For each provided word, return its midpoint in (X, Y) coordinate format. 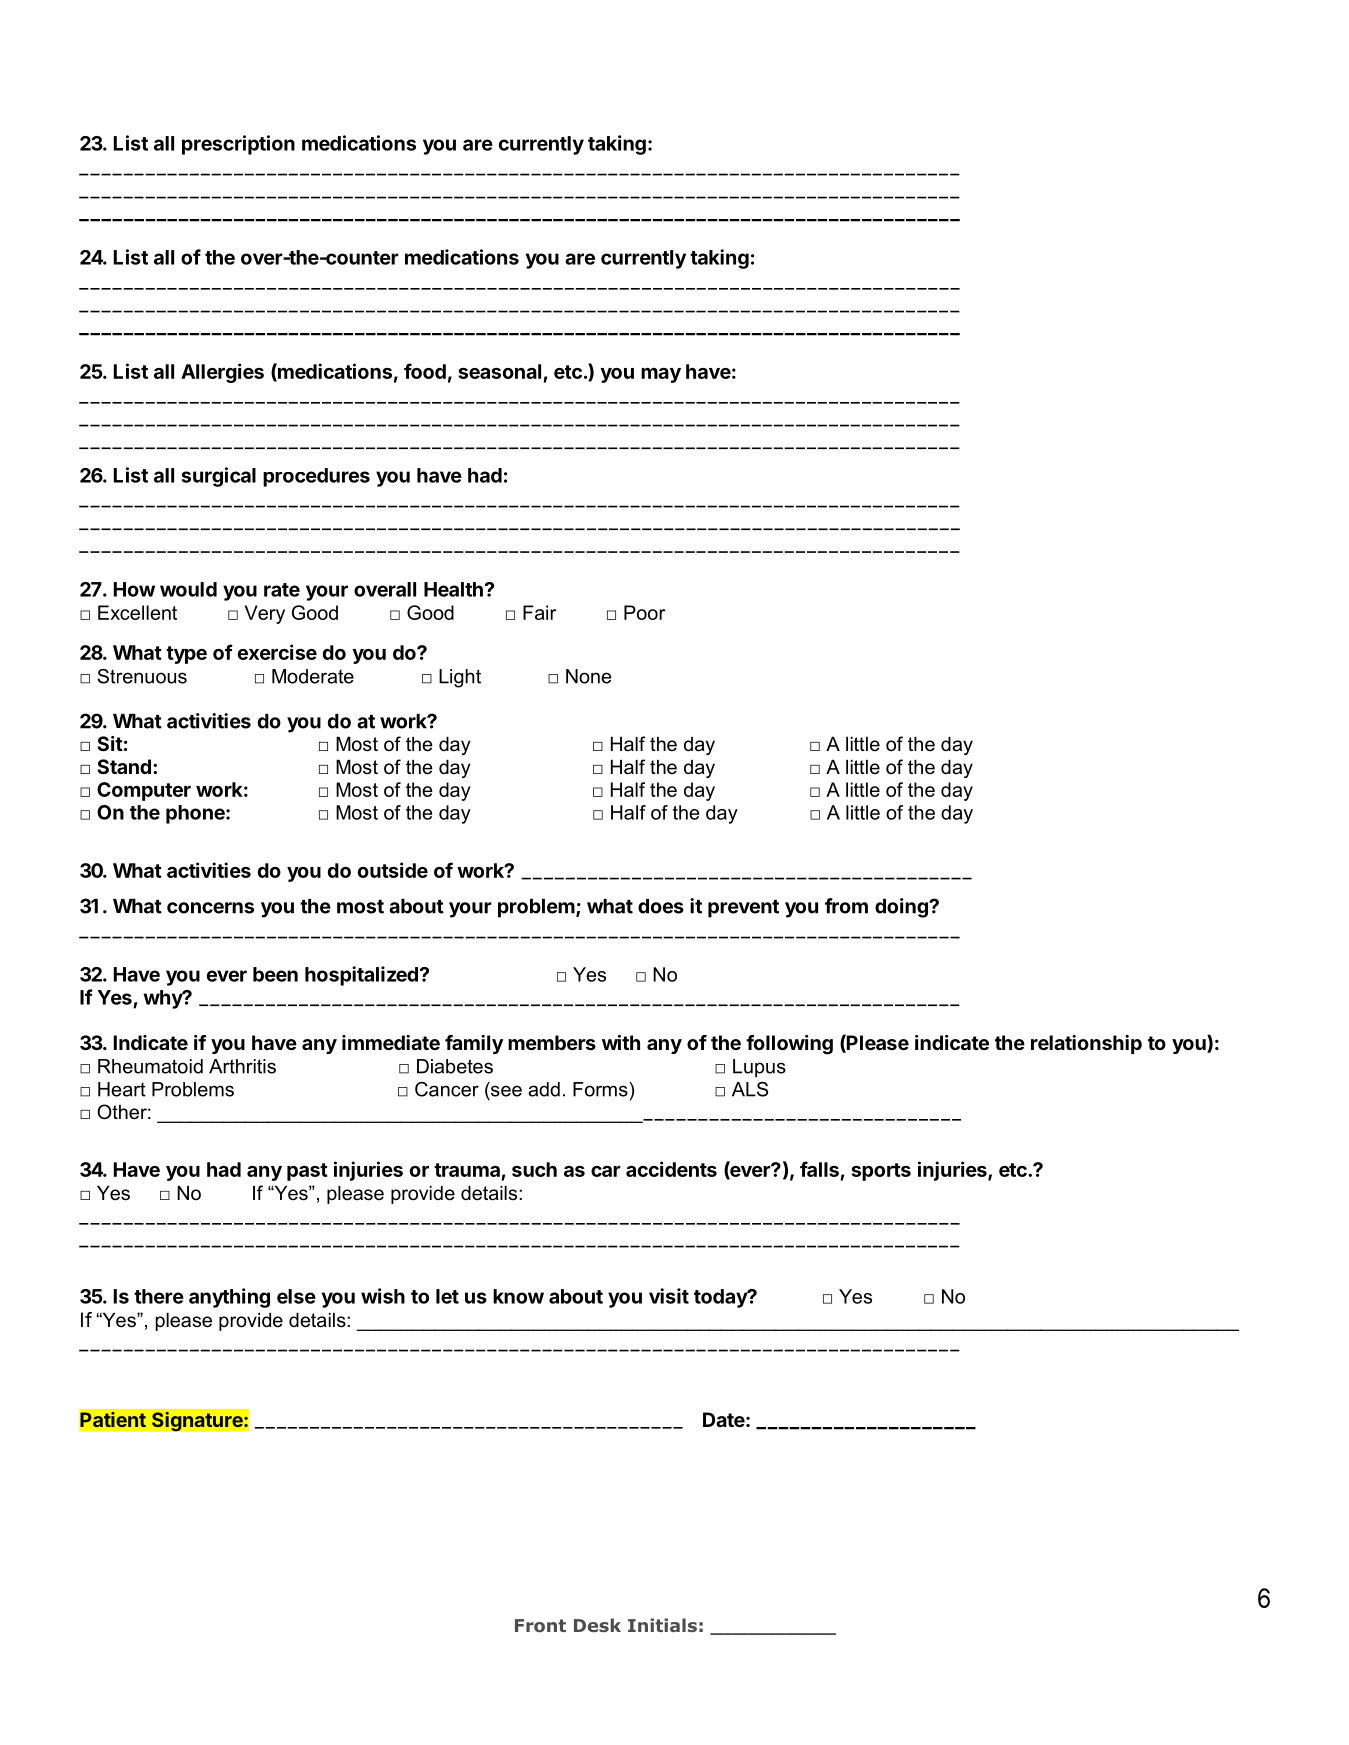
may (661, 375)
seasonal (499, 371)
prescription (238, 145)
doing (902, 908)
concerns (210, 908)
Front (540, 1626)
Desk (597, 1625)
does (661, 906)
